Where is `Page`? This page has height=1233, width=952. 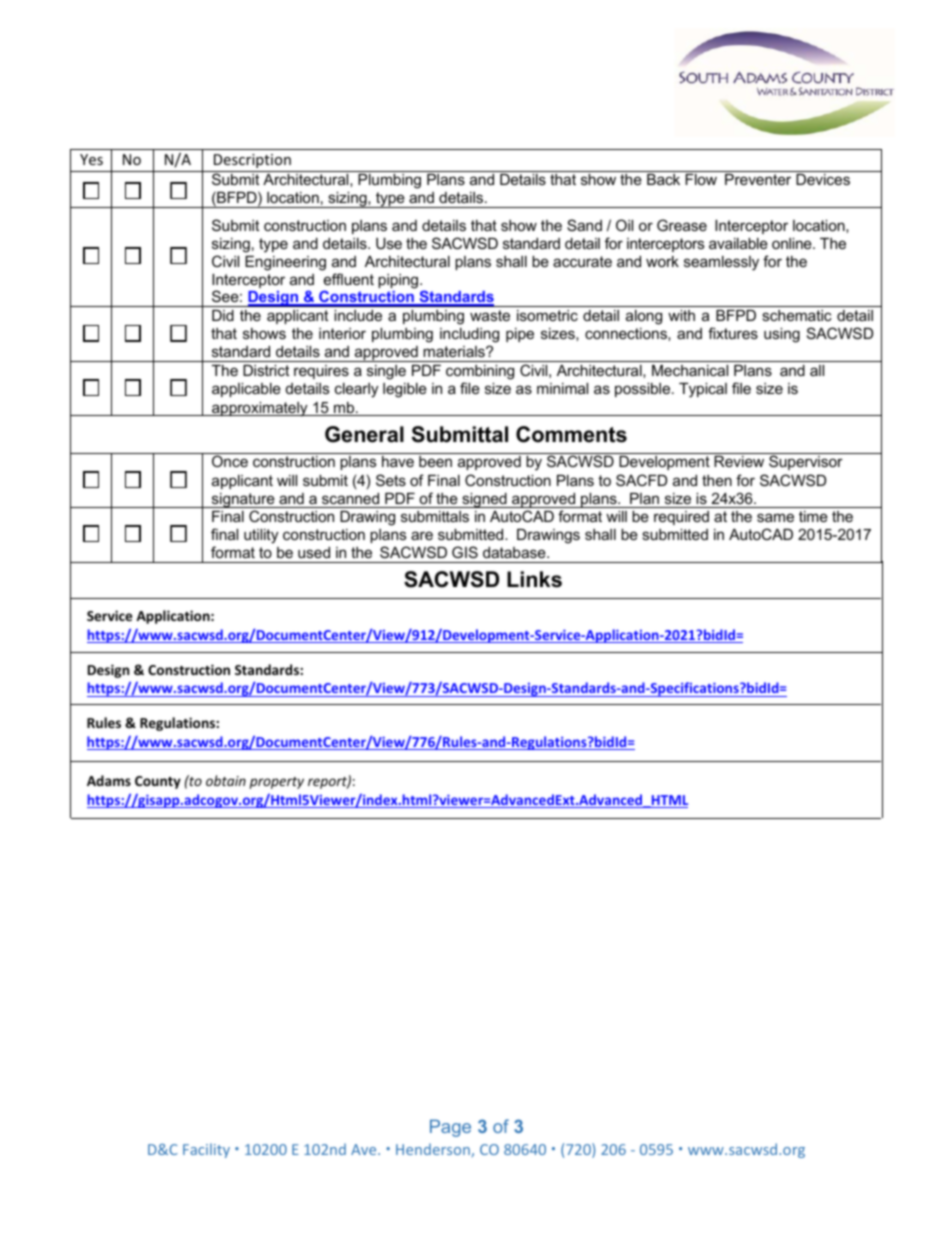
Page is located at coordinates (450, 1128).
